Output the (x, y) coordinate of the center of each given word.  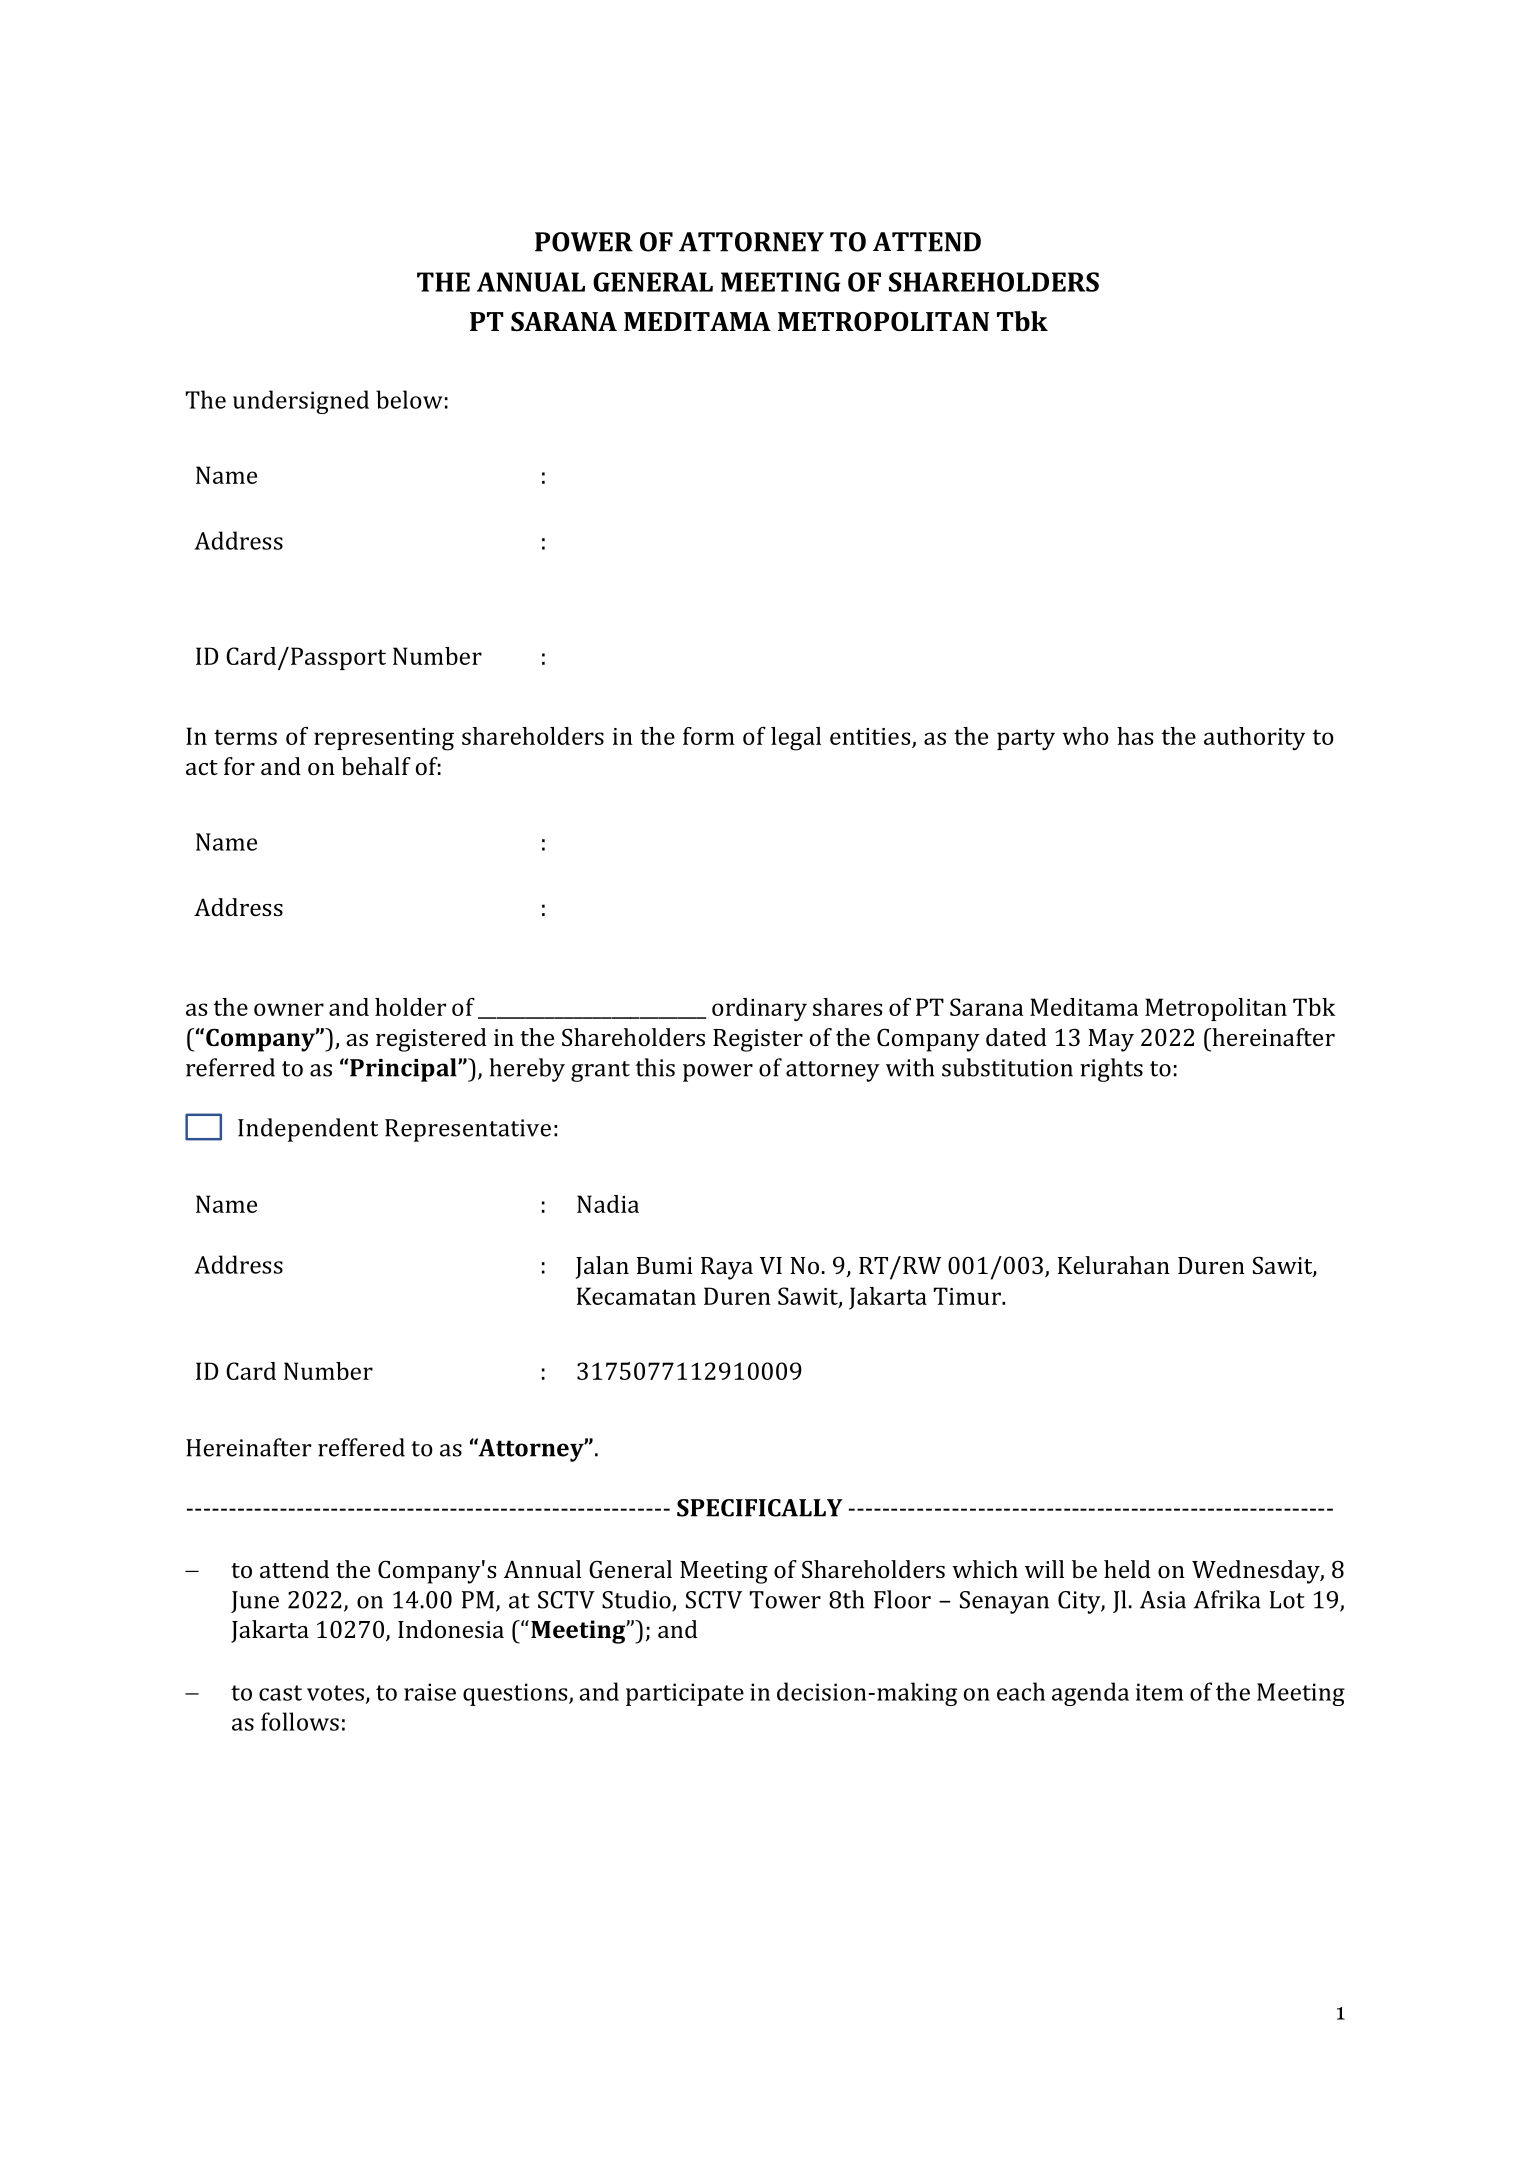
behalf (376, 766)
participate (685, 1694)
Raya (727, 1268)
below (409, 399)
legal (796, 739)
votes (335, 1693)
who (1086, 736)
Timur (968, 1296)
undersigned (301, 402)
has (1135, 736)
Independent (308, 1130)
